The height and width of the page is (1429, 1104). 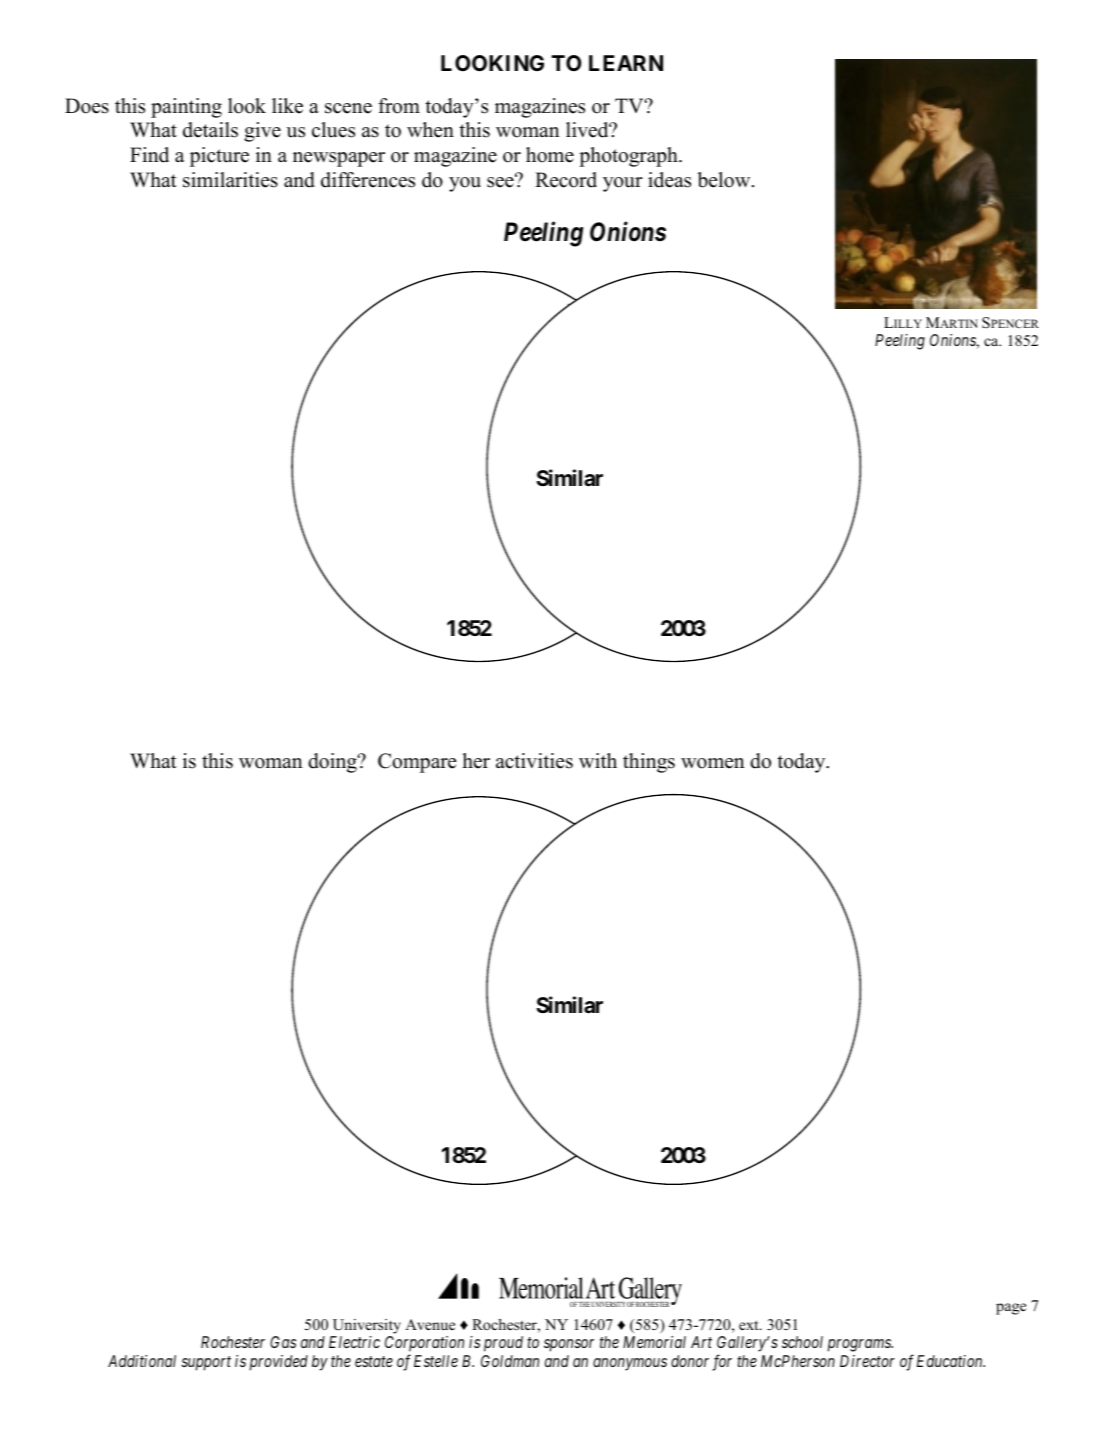 What do you see at coordinates (186, 108) in the page?
I see `painting` at bounding box center [186, 108].
